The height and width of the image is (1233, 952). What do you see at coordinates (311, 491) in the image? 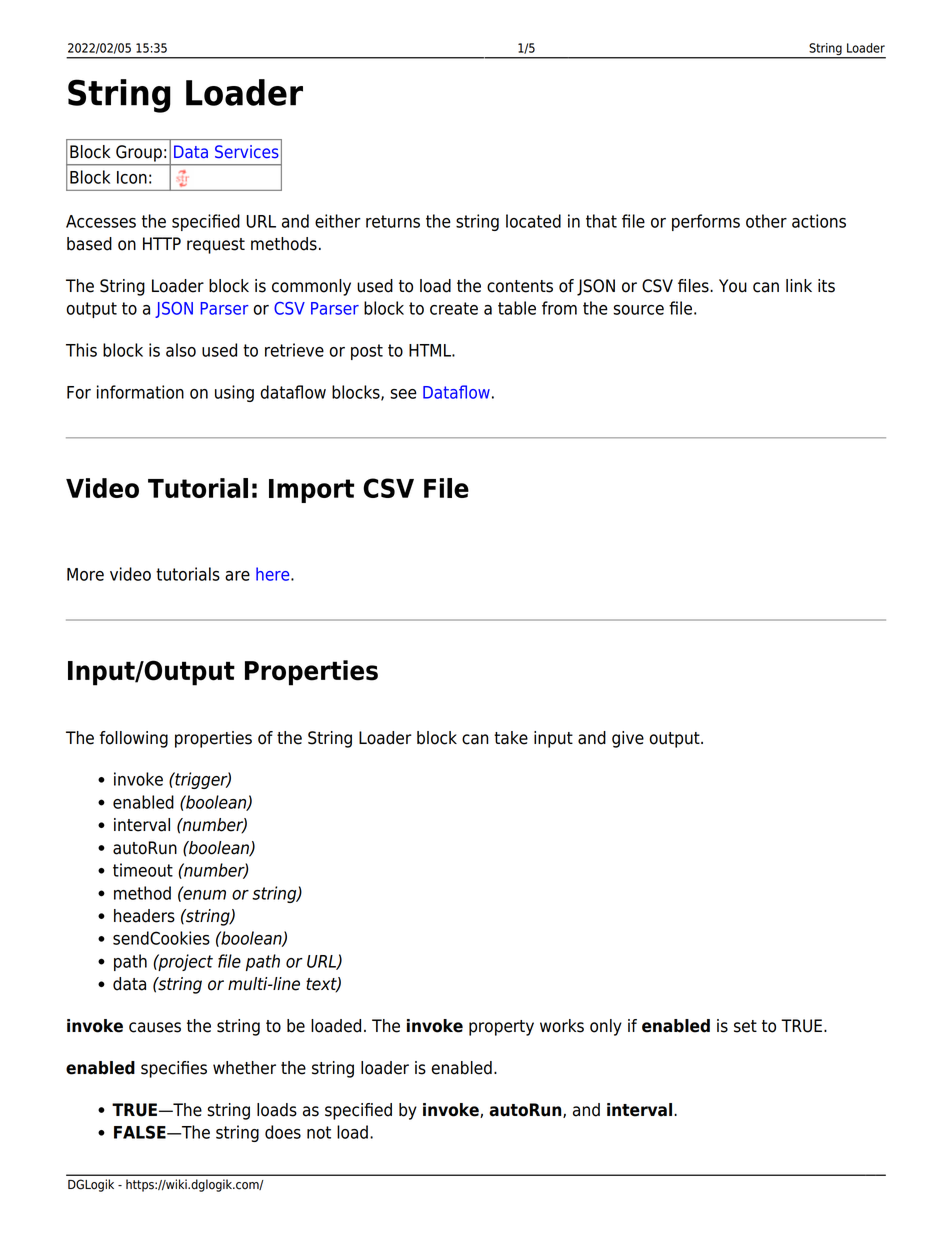
I see `Import` at bounding box center [311, 491].
